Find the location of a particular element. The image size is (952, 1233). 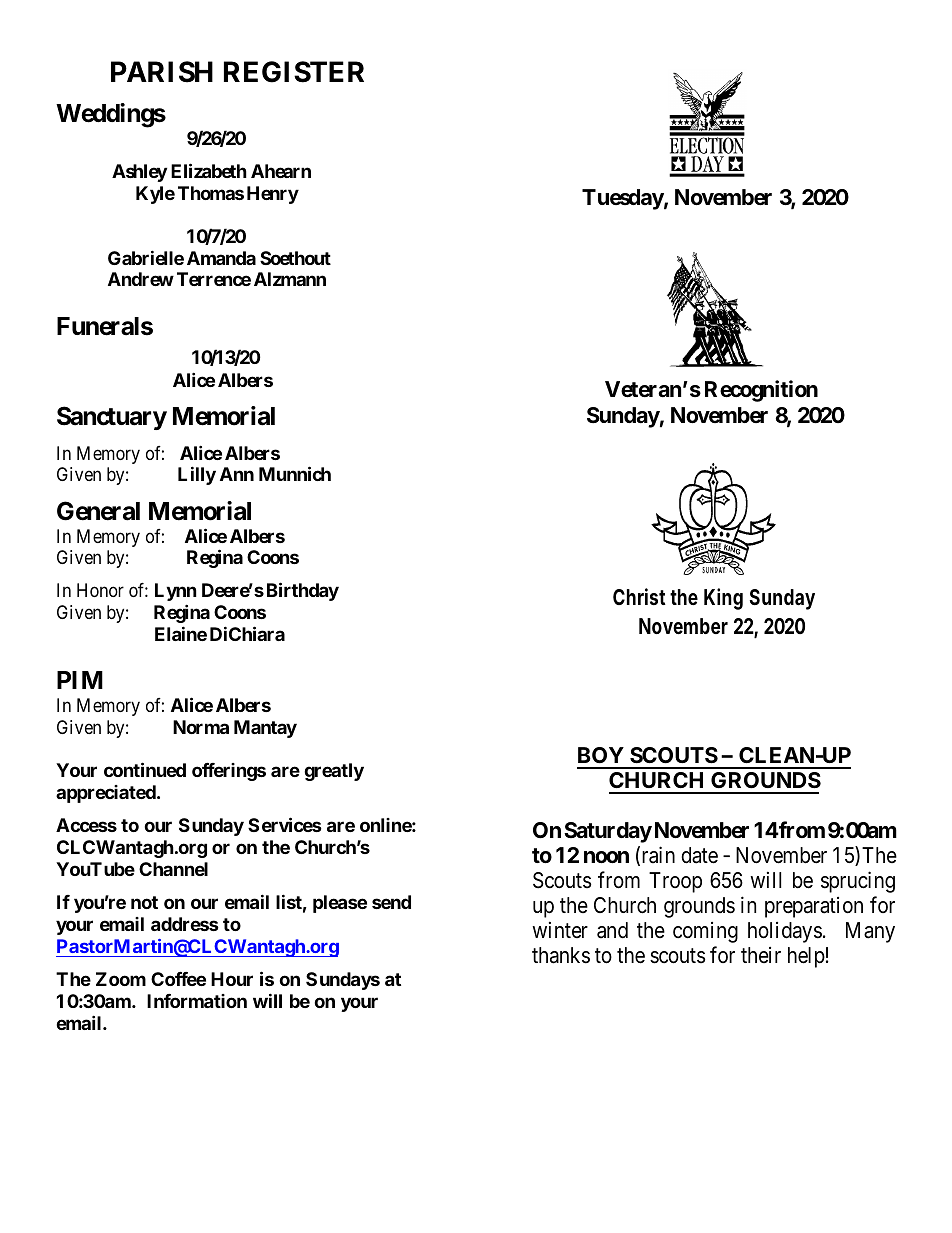

Christ is located at coordinates (639, 596).
